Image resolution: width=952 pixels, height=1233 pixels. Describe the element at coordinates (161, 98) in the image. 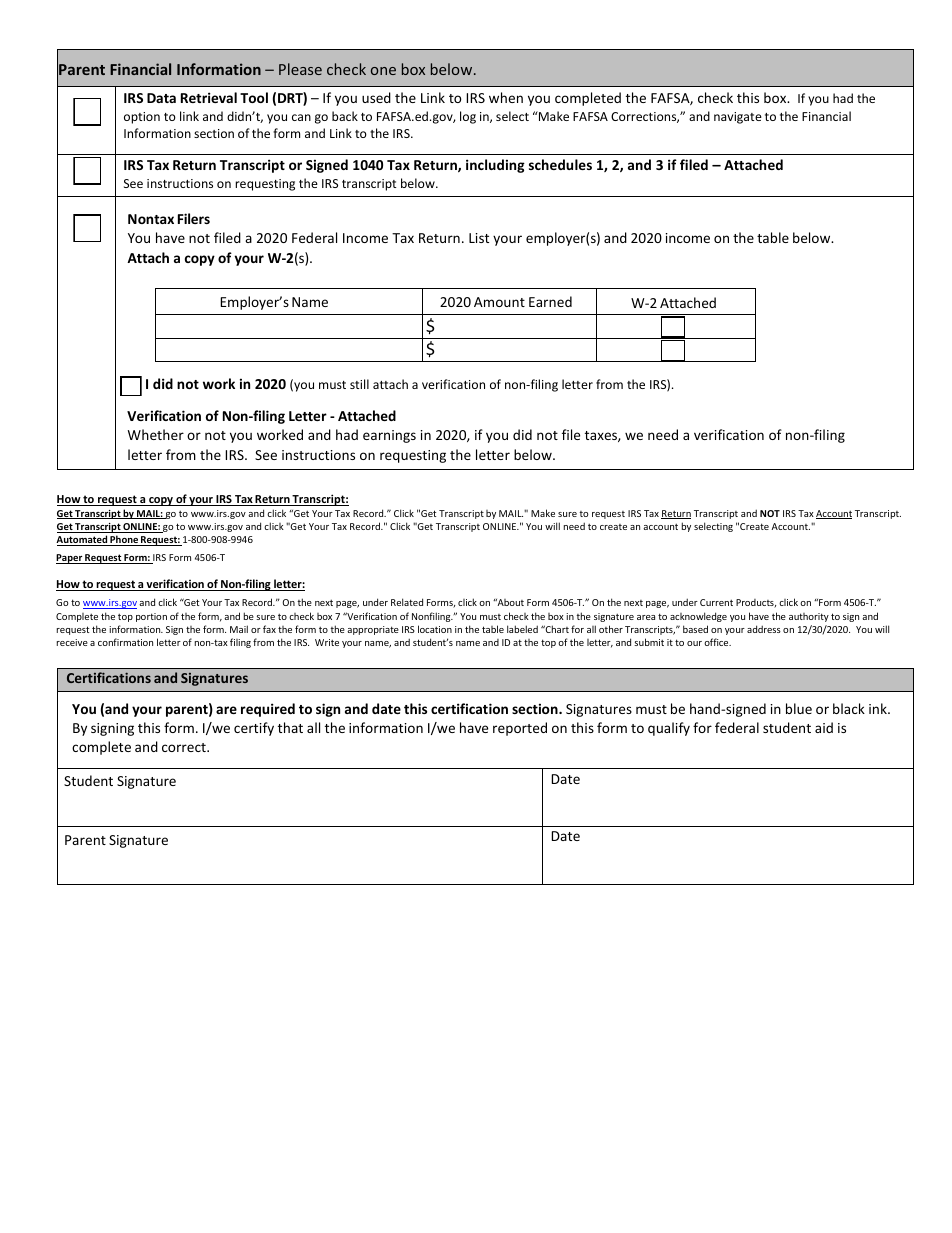

I see `Data` at that location.
